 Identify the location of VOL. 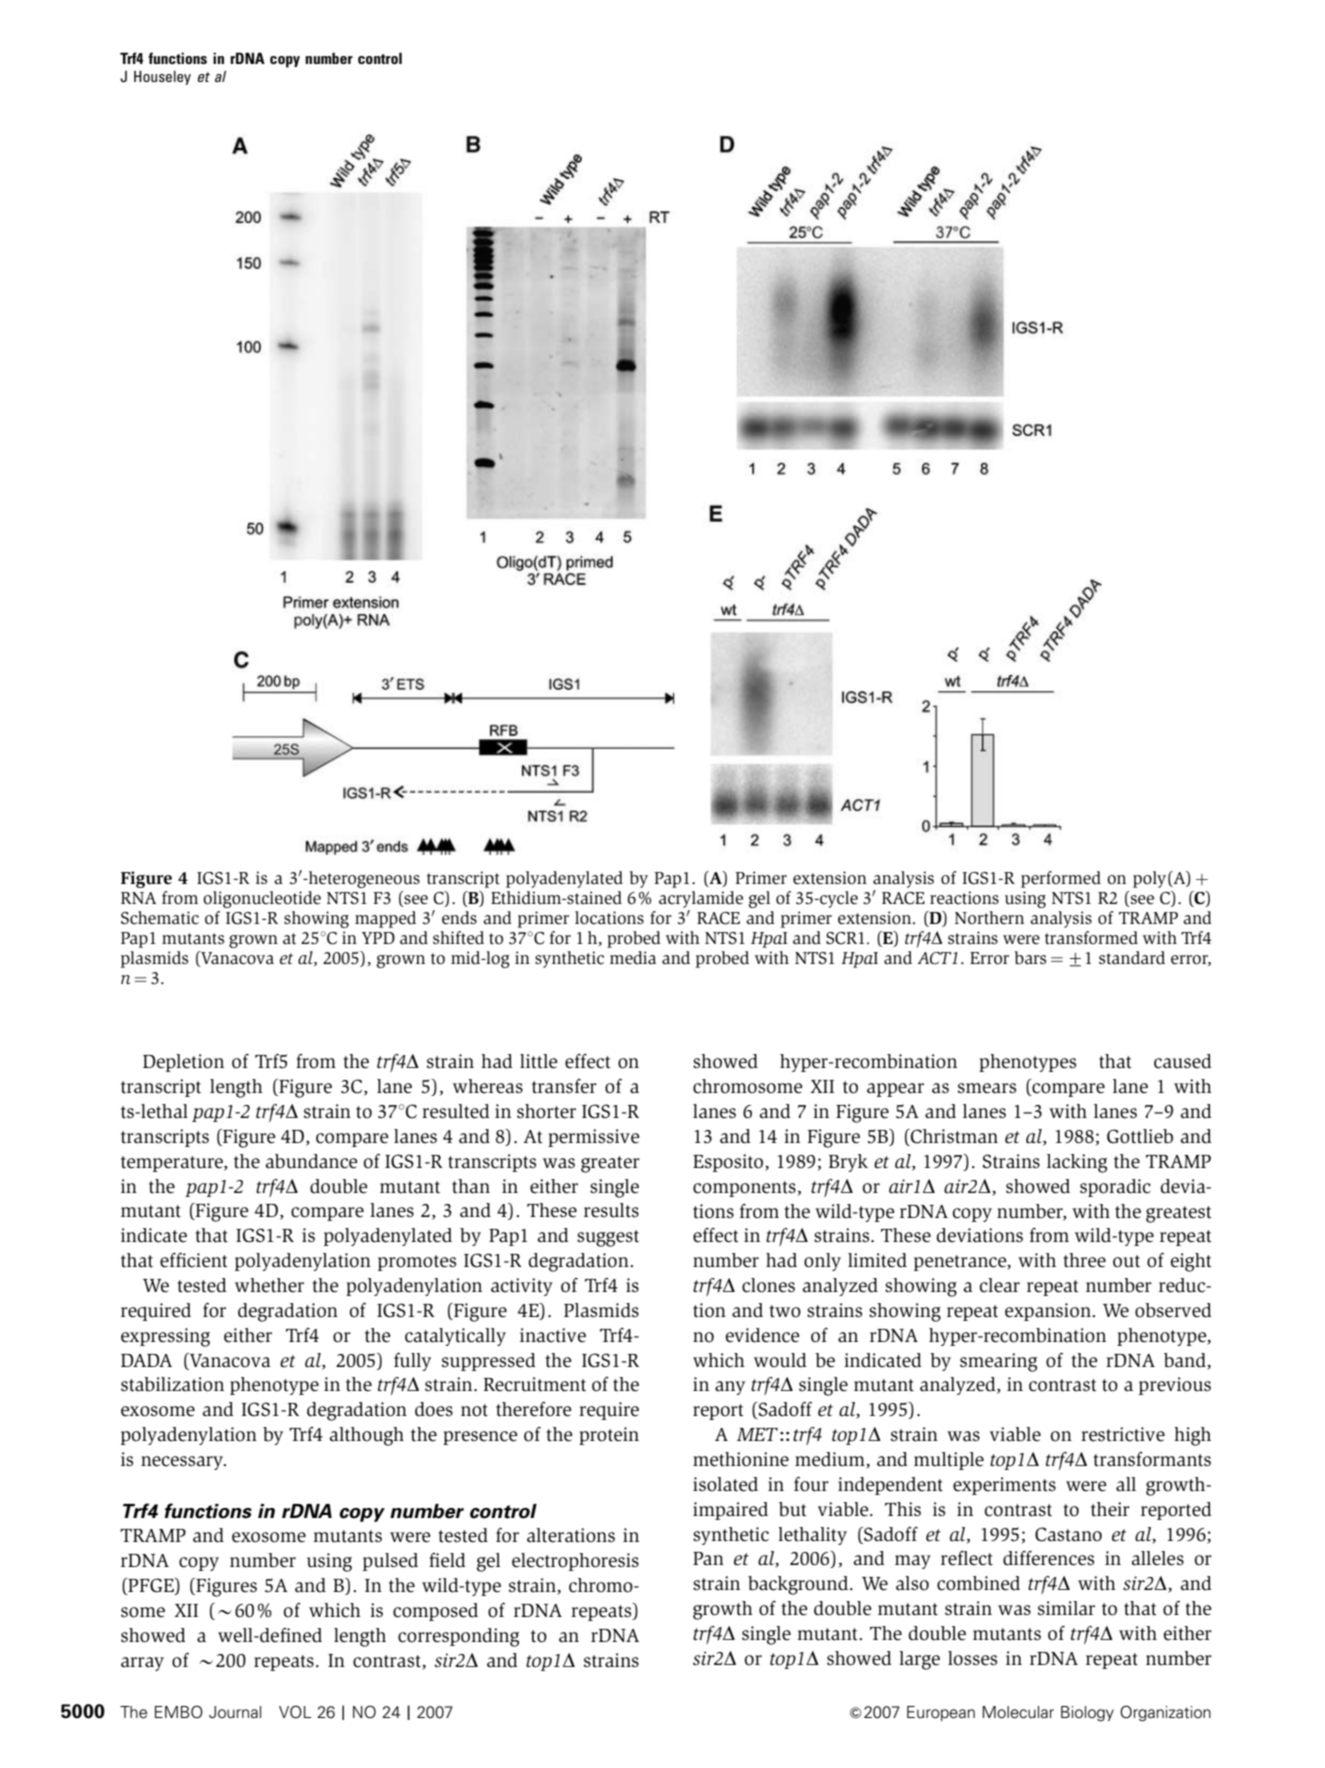
(295, 1712).
